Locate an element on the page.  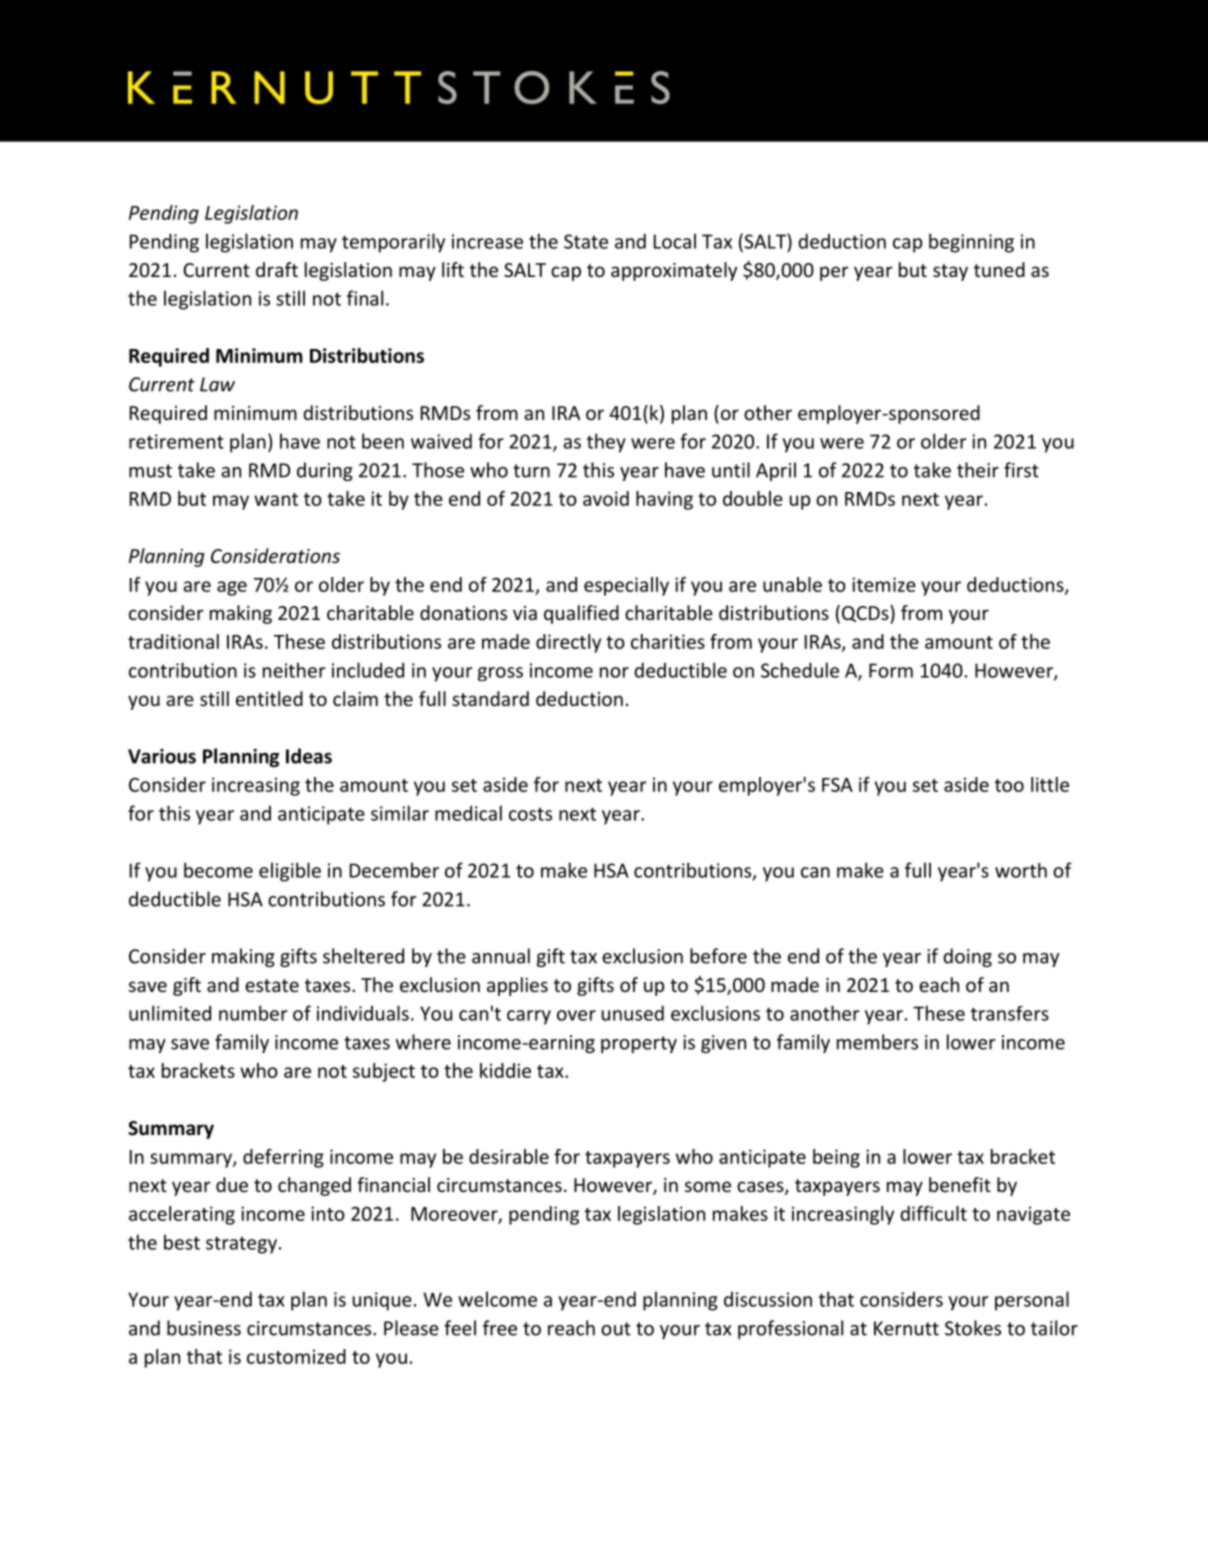
draft is located at coordinates (277, 269).
